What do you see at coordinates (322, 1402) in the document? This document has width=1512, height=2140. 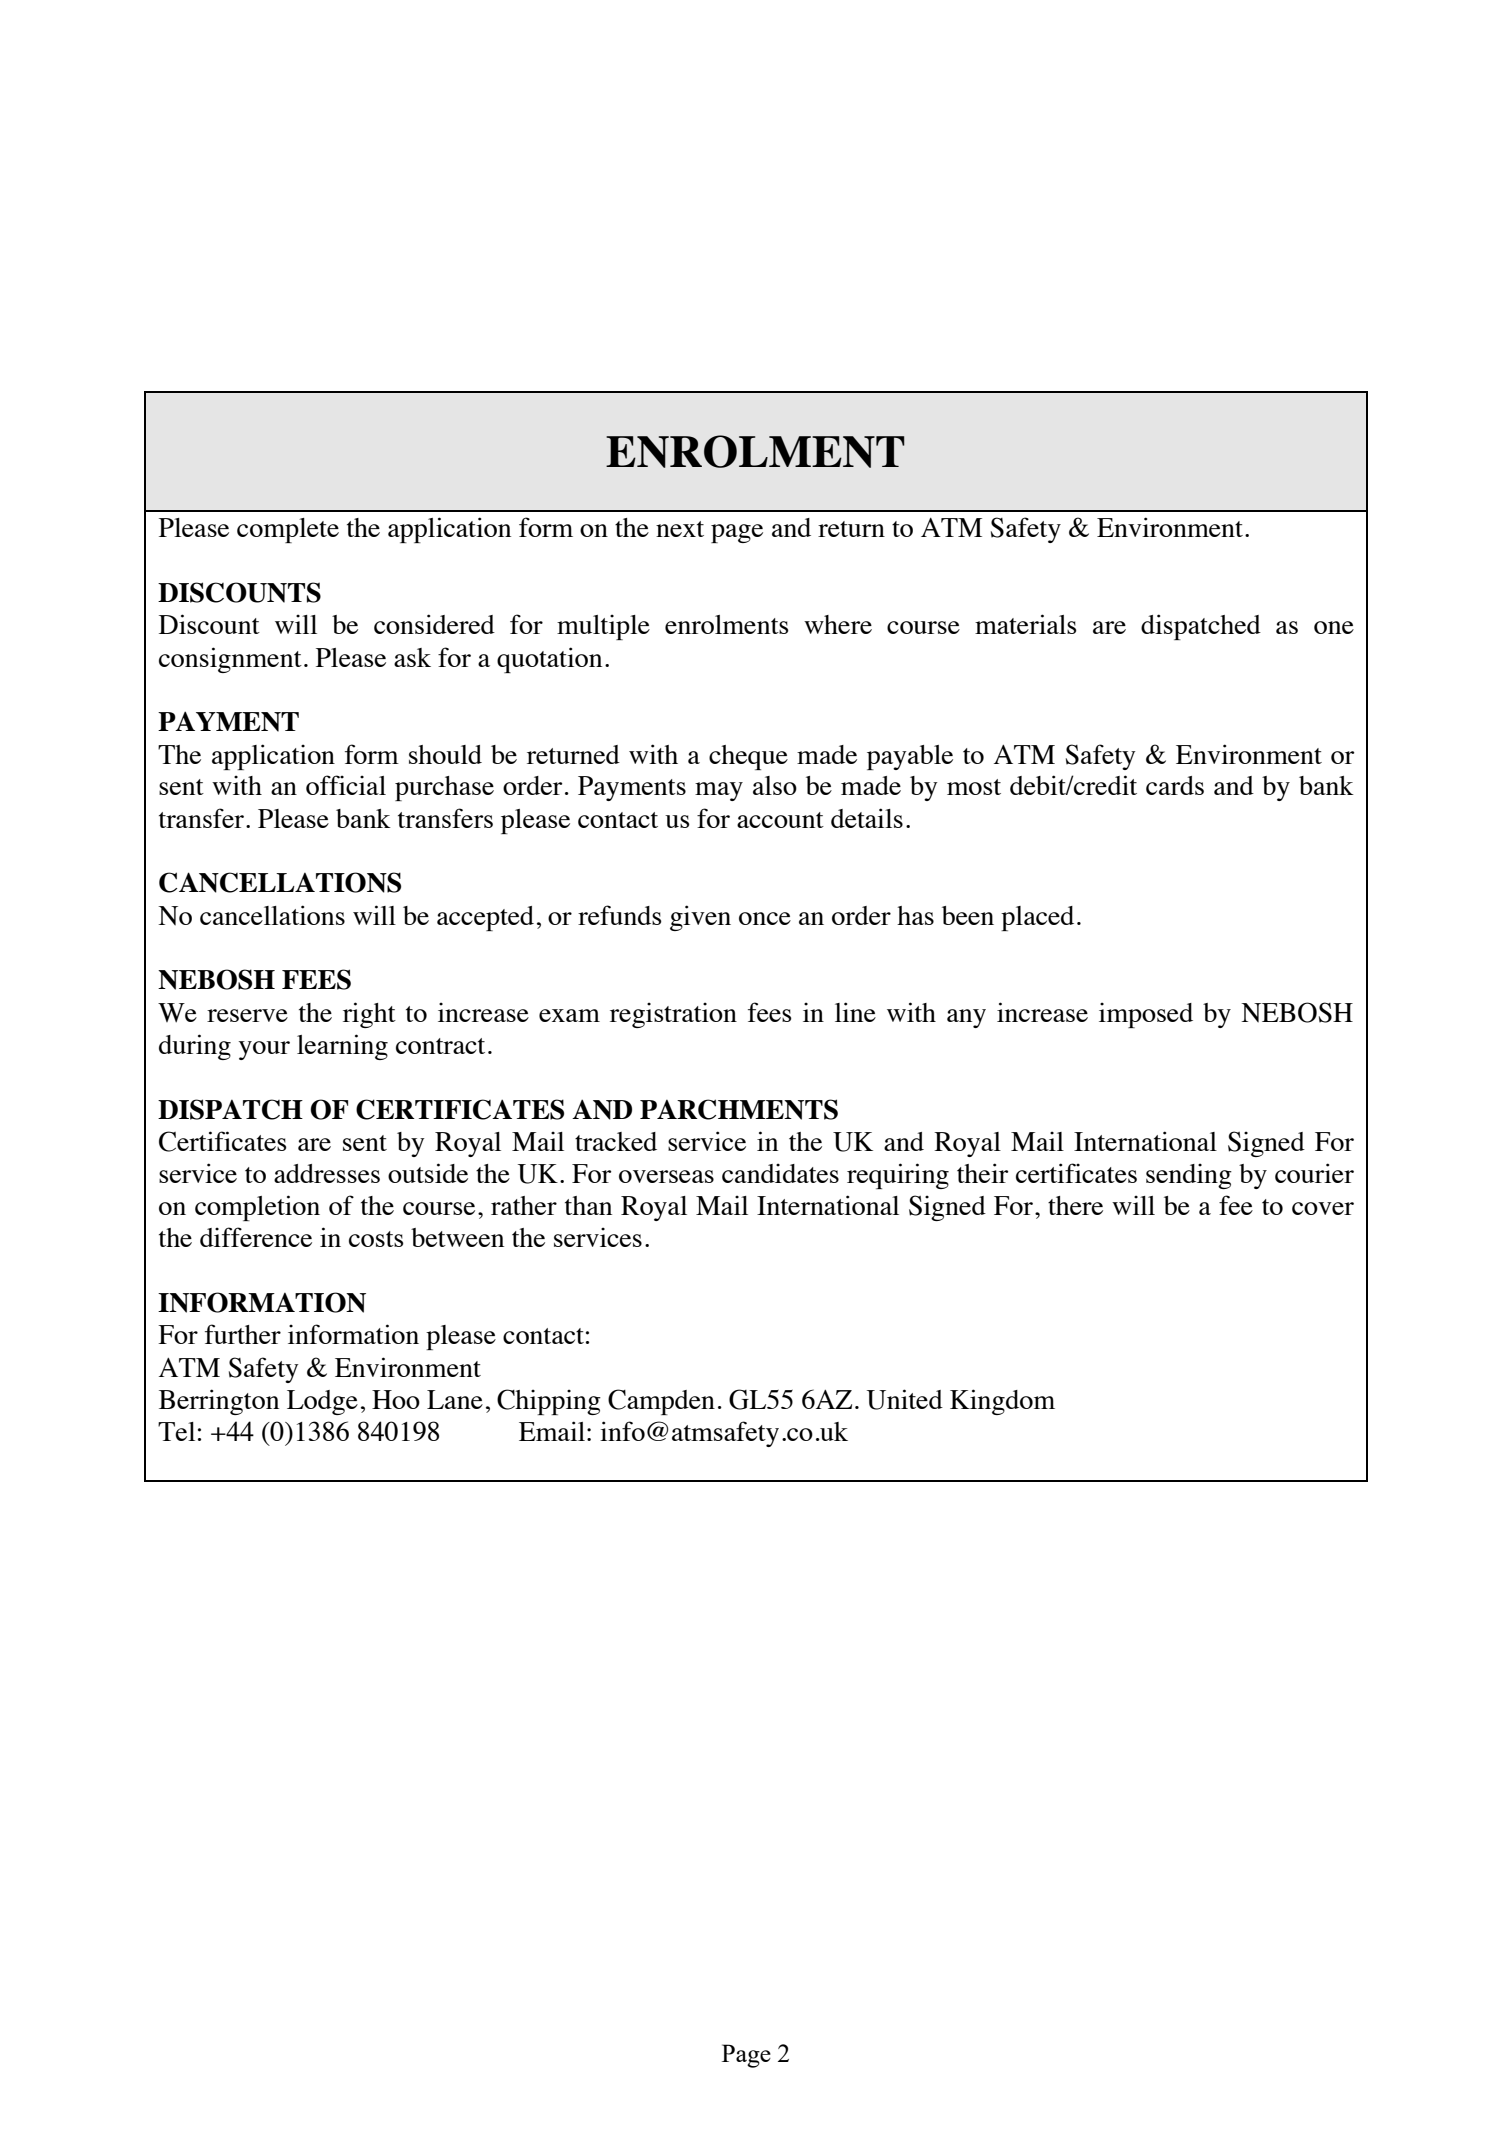 I see `Lodge` at bounding box center [322, 1402].
